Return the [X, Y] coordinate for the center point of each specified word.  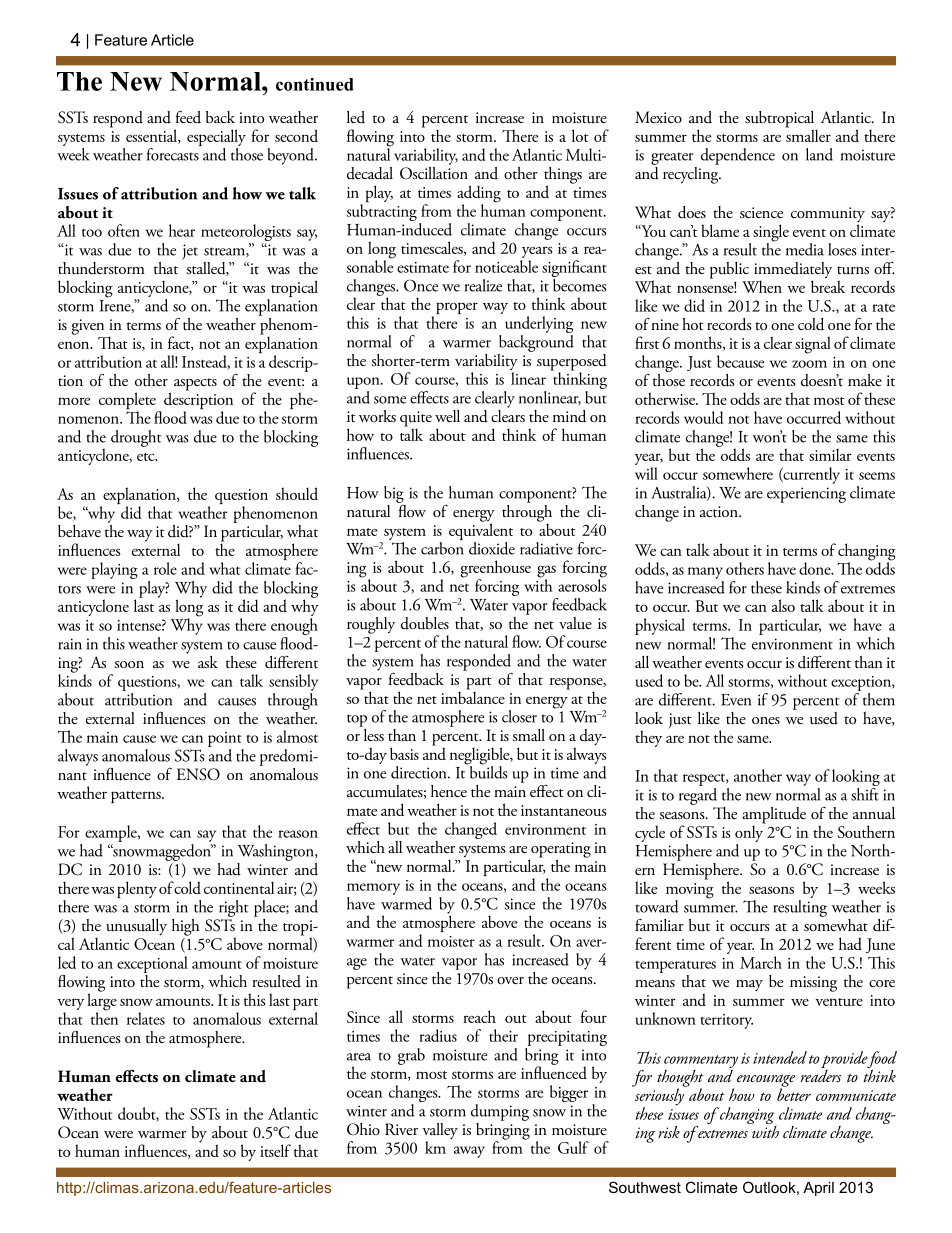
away [469, 1152]
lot [580, 135]
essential [152, 136]
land [819, 154]
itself [275, 1150]
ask [208, 662]
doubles [425, 623]
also [783, 605]
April [818, 1189]
